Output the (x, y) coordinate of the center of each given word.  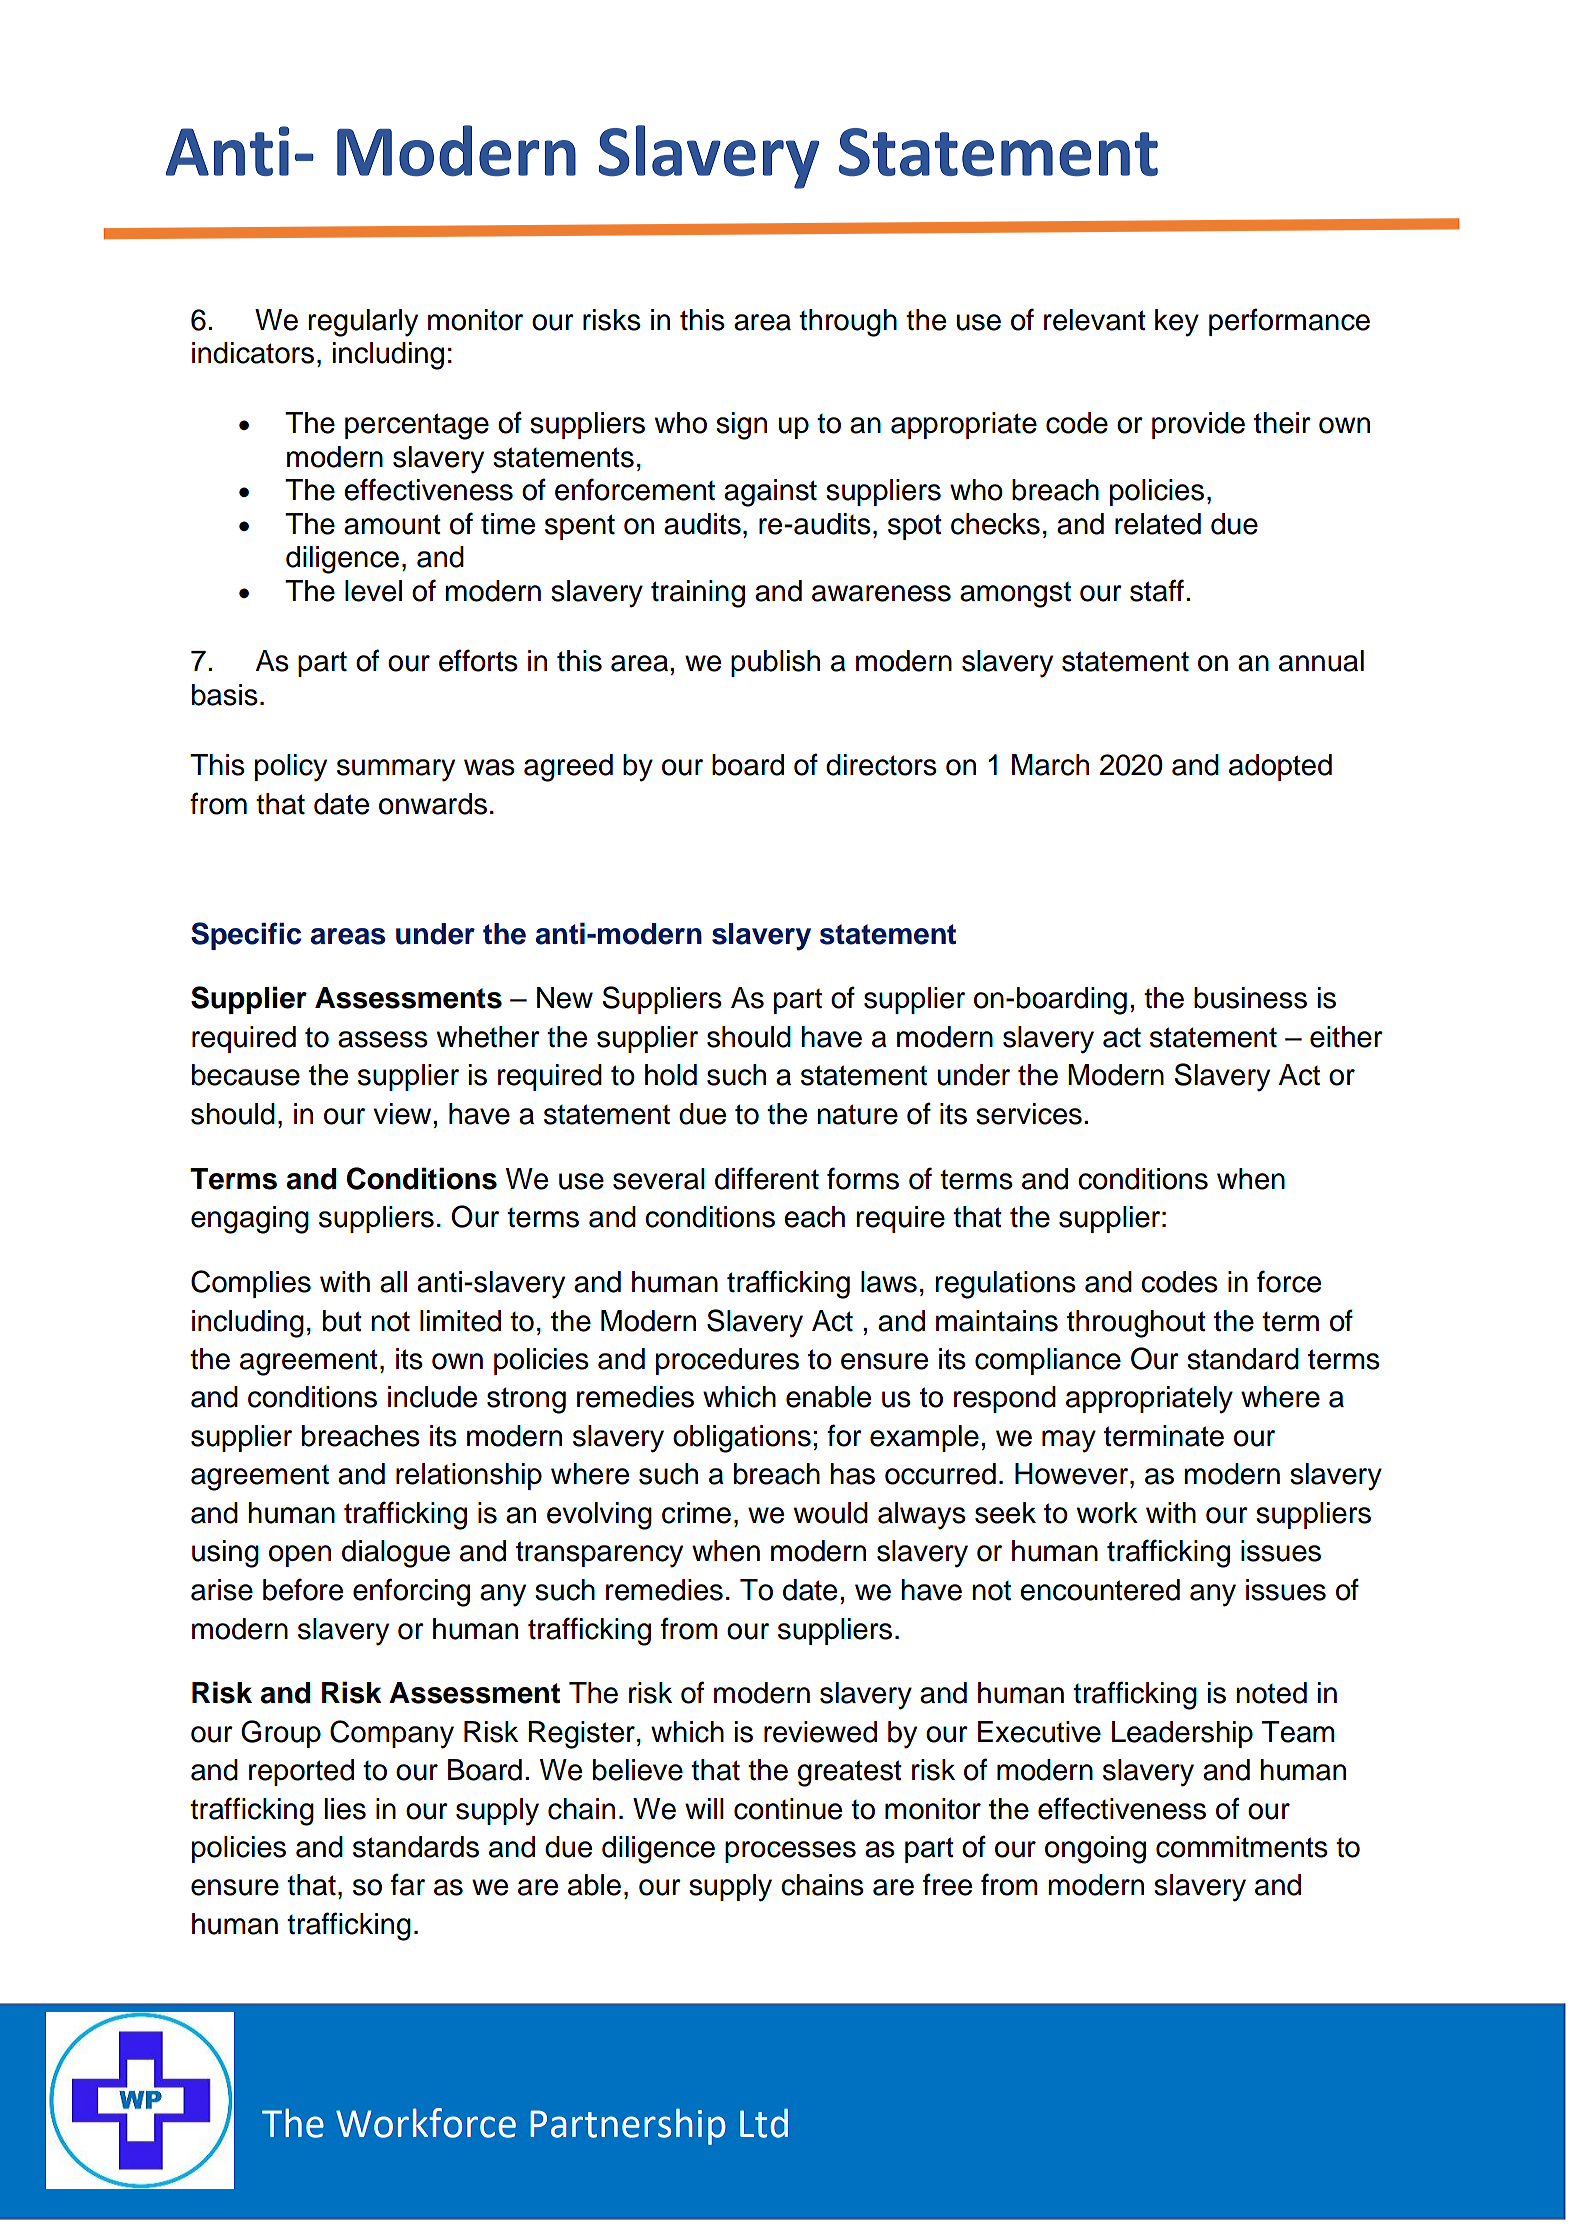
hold (671, 1075)
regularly (363, 323)
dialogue (396, 1554)
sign (741, 426)
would (831, 1513)
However (1073, 1474)
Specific (246, 936)
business (1250, 998)
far (408, 1884)
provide (1198, 425)
